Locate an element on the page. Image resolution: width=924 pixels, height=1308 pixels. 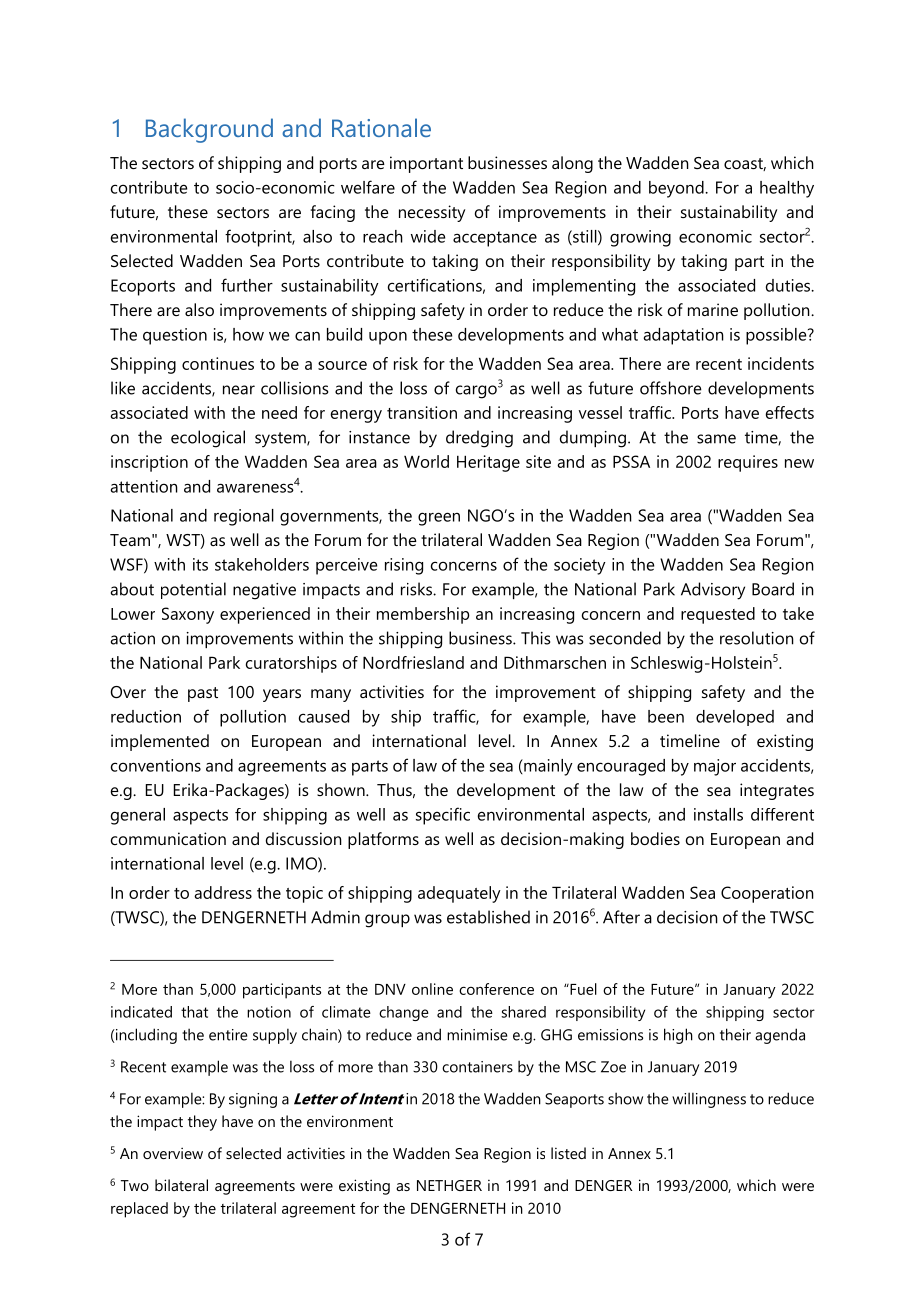
transition is located at coordinates (422, 412).
